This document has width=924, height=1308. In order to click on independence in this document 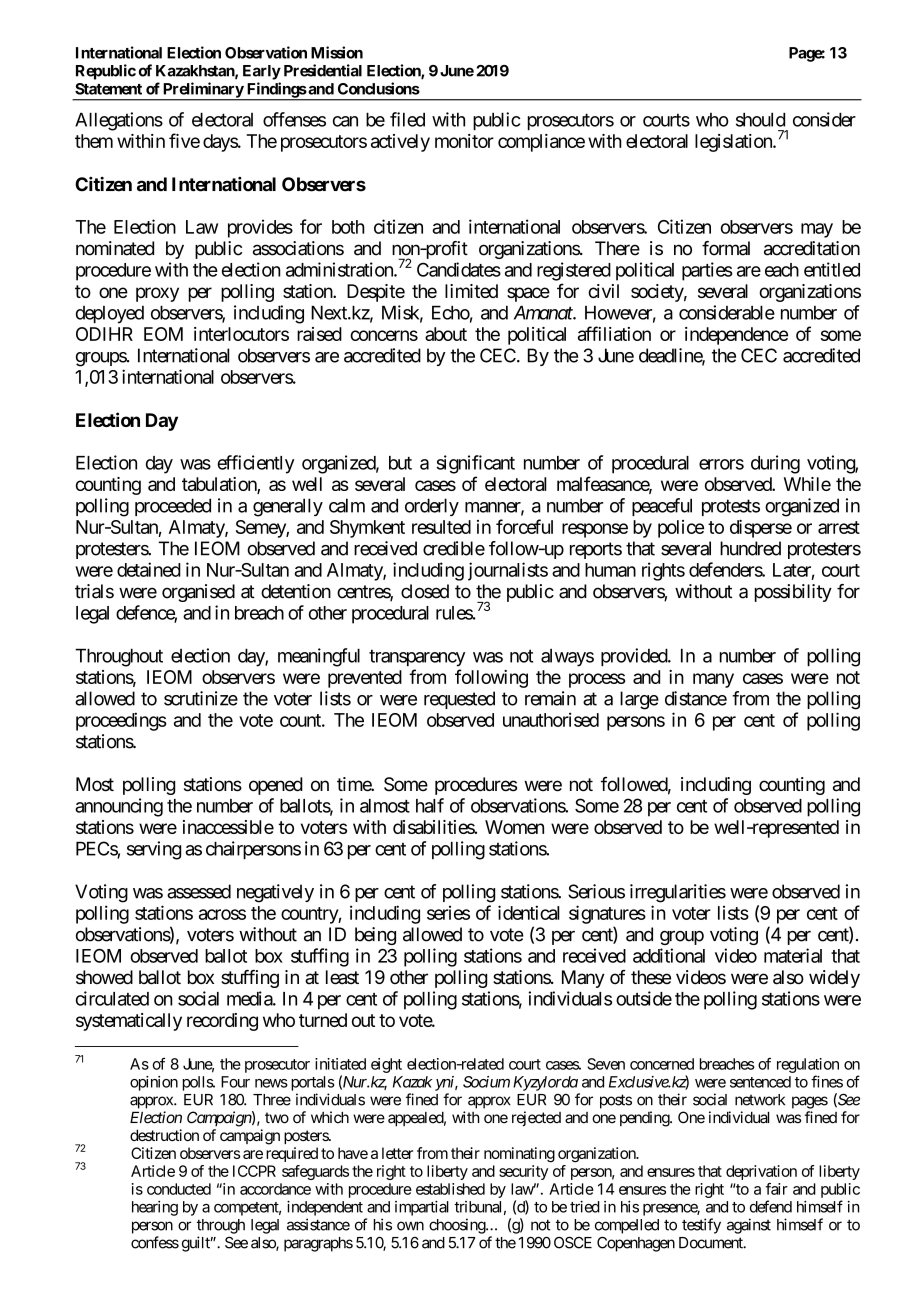, I will do `click(736, 336)`.
